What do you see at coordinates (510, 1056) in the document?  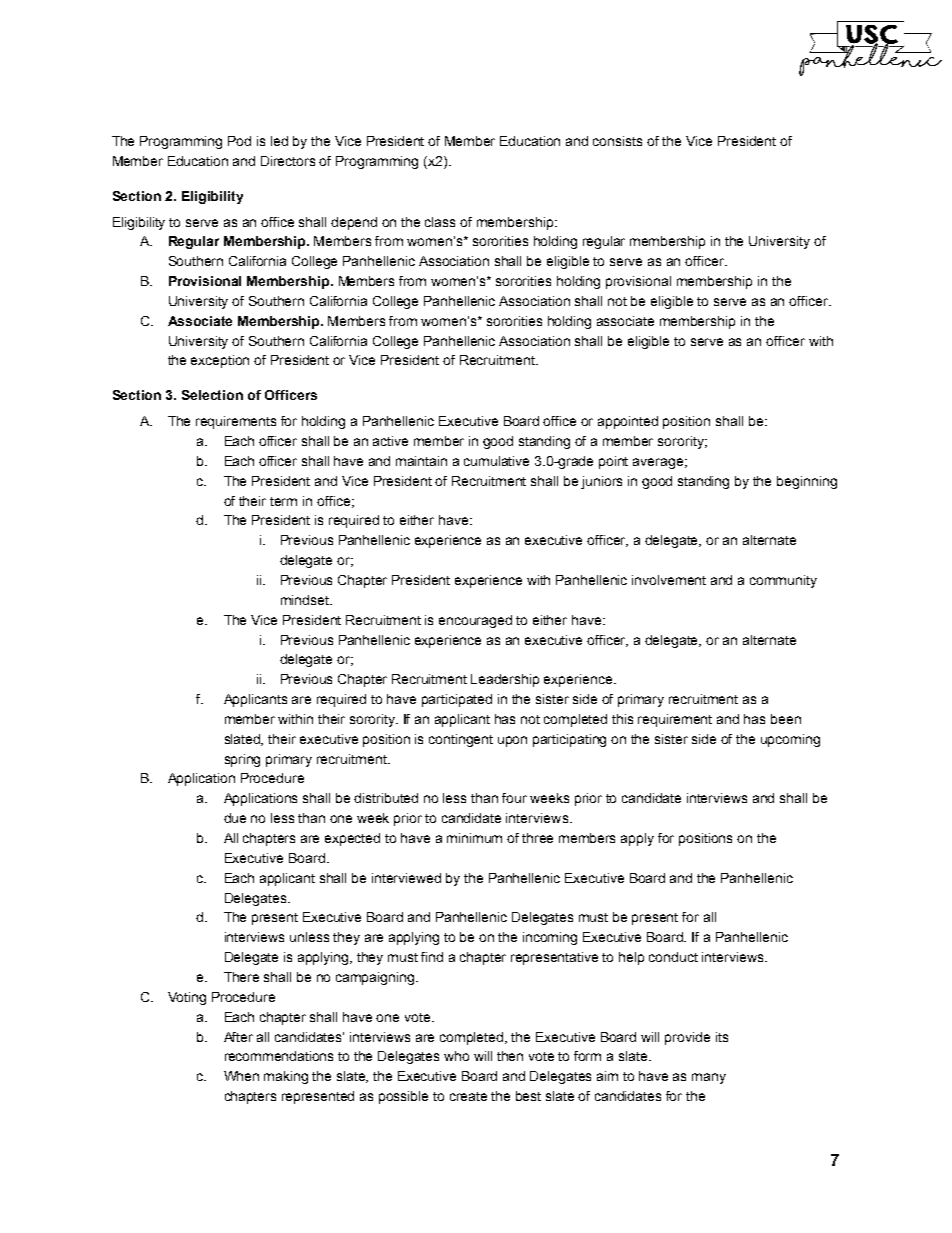 I see `then` at bounding box center [510, 1056].
